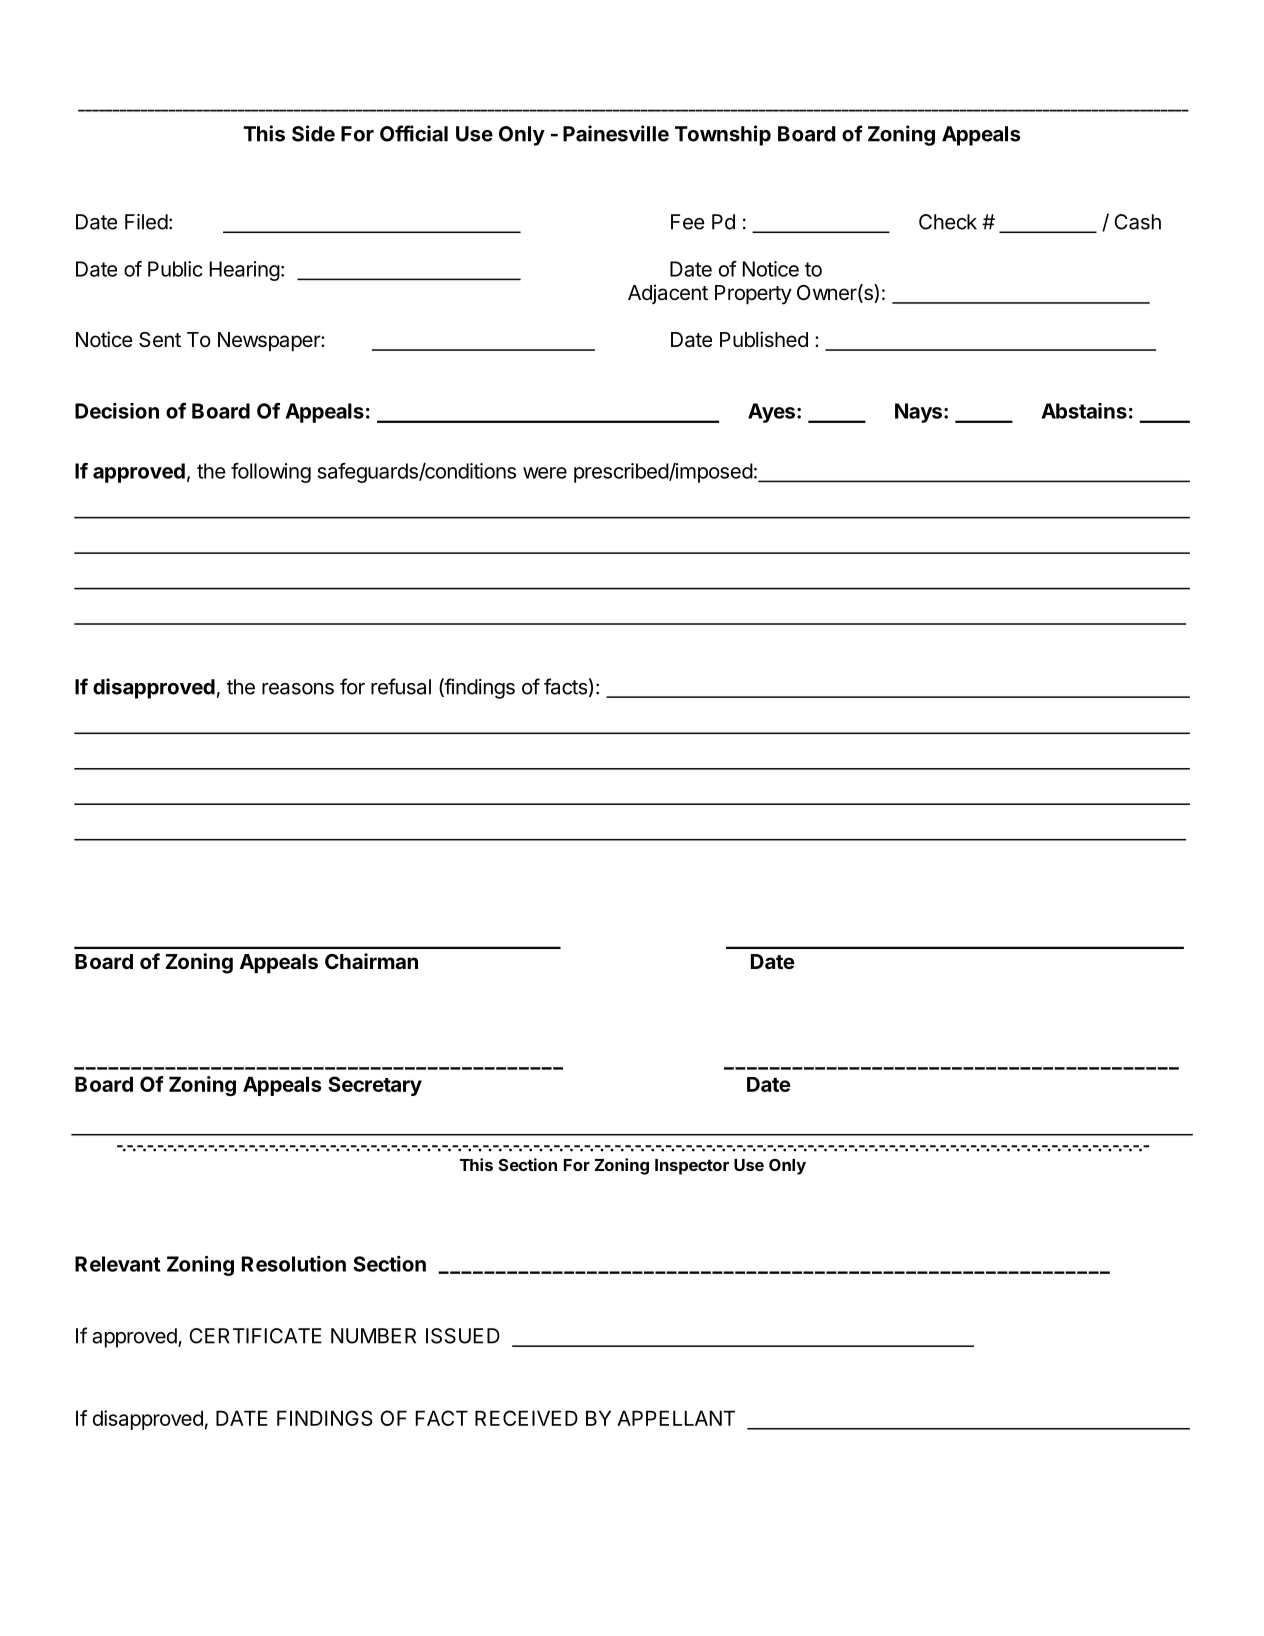  I want to click on RECEIVED, so click(526, 1418).
